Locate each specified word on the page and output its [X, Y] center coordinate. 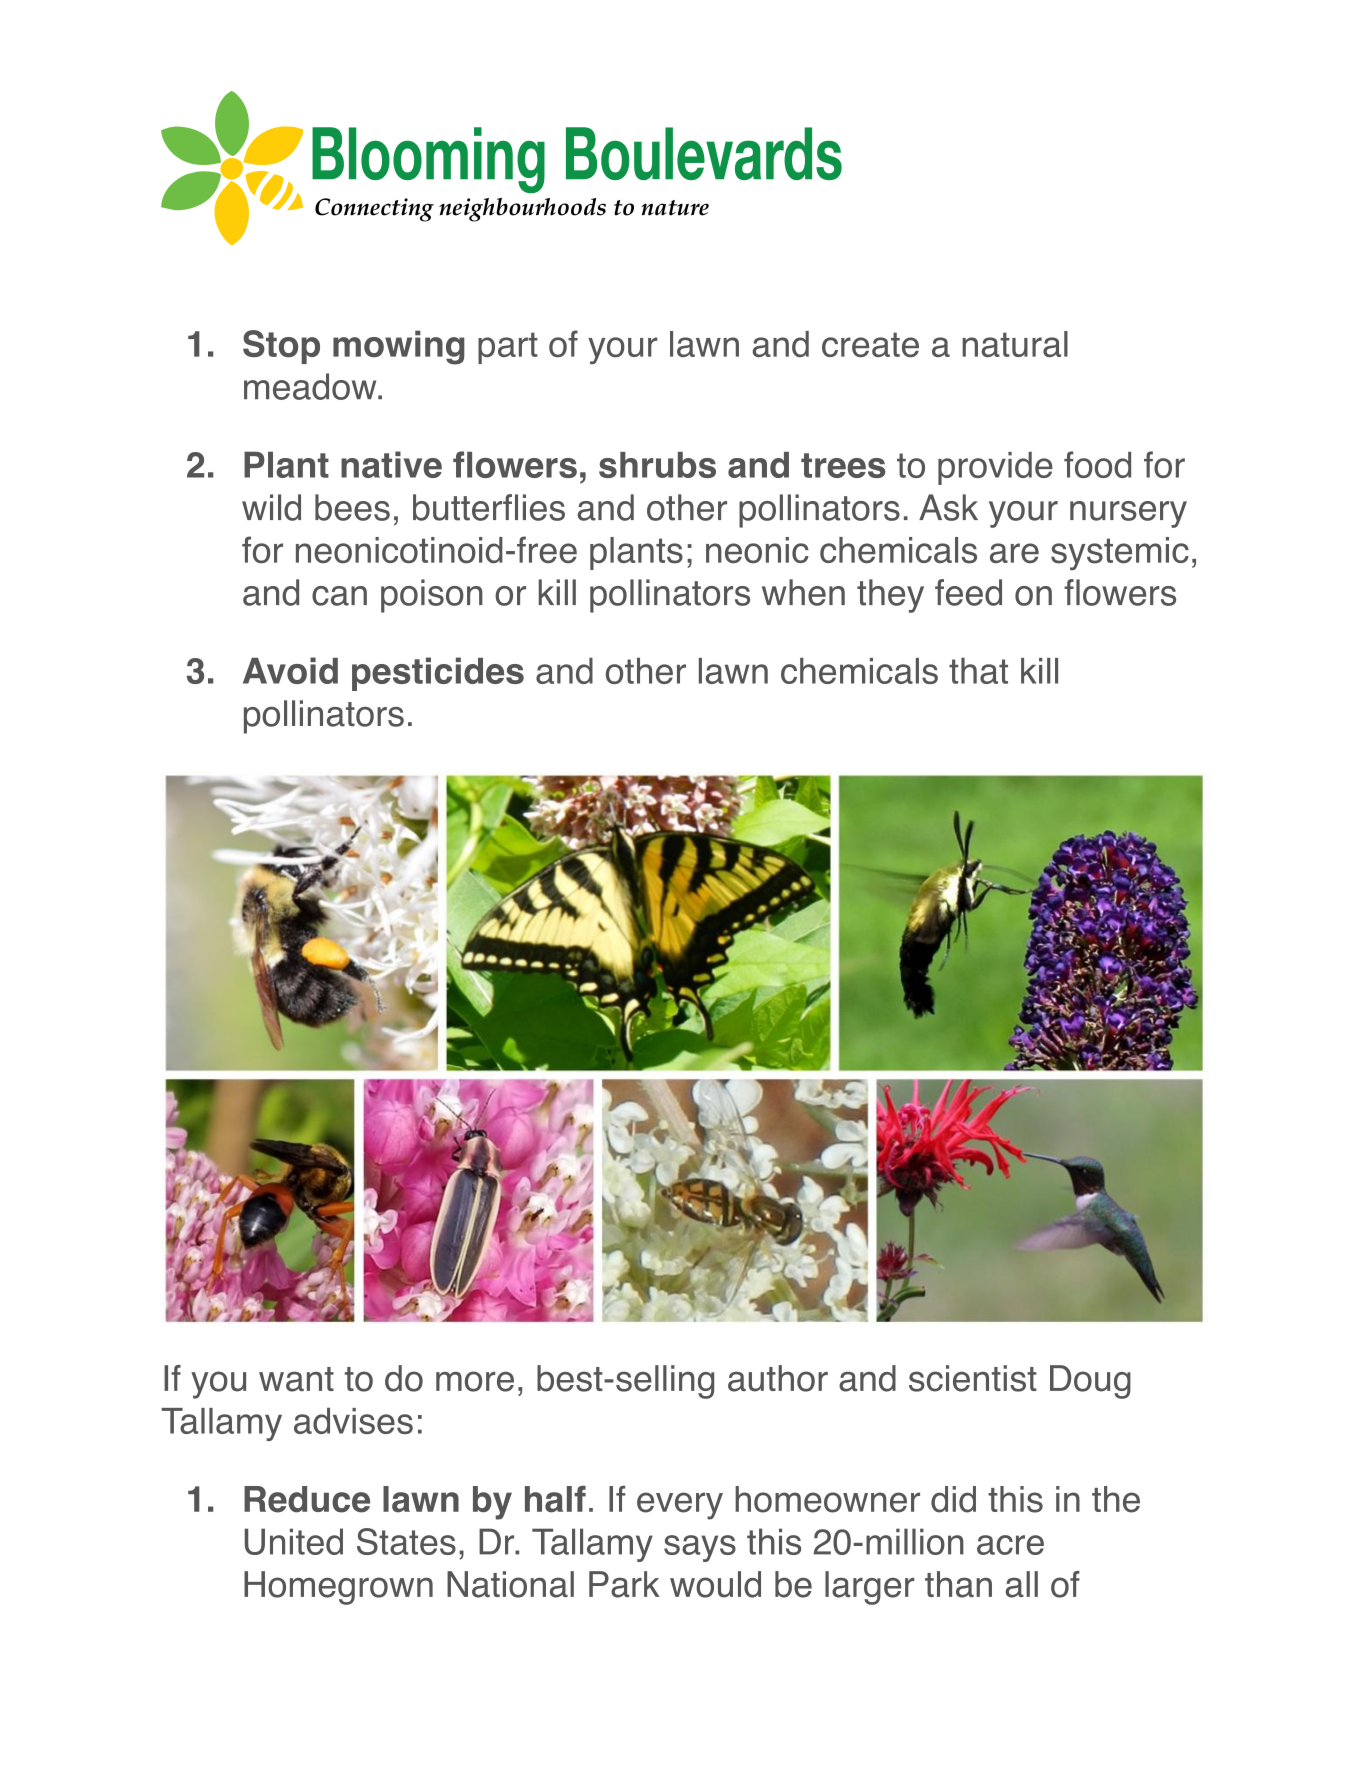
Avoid [290, 670]
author [778, 1378]
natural [1015, 344]
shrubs [657, 465]
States [406, 1541]
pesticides [438, 674]
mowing [399, 347]
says [700, 1548]
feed [968, 592]
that [978, 671]
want [296, 1379]
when [803, 592]
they [890, 596]
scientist [973, 1378]
